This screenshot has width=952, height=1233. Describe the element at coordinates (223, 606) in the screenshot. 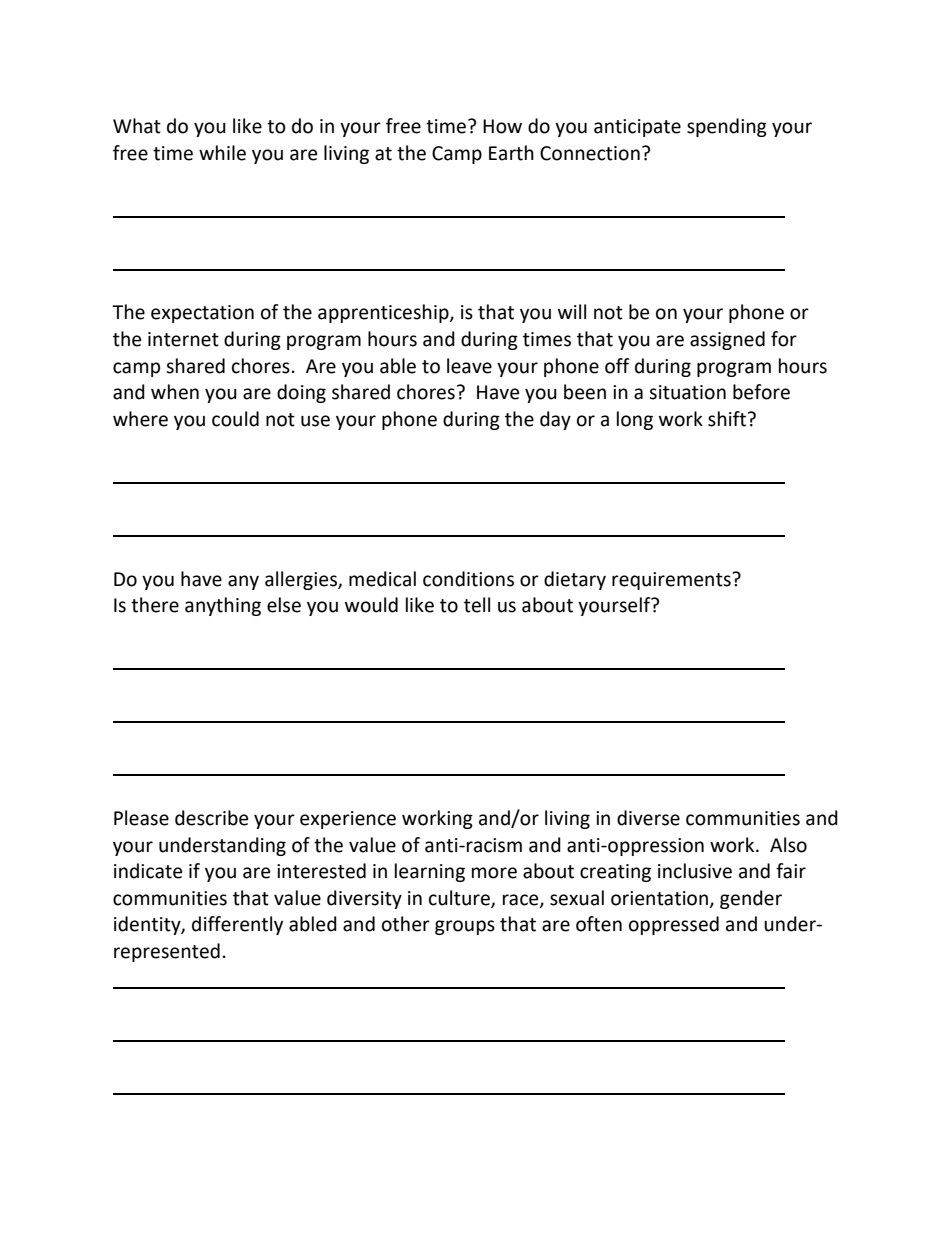

I see `anything` at that location.
